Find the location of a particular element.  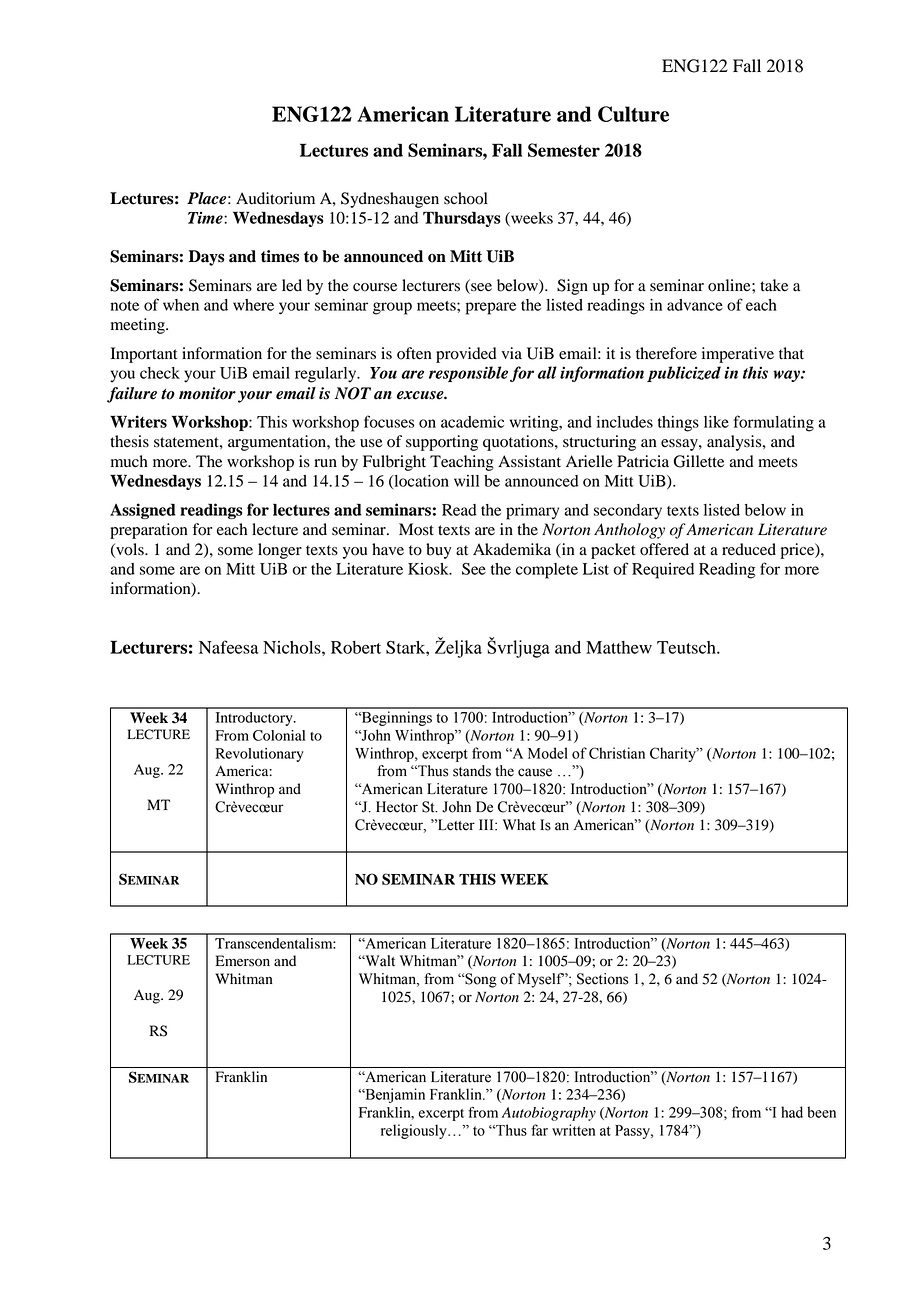

longer is located at coordinates (280, 551).
